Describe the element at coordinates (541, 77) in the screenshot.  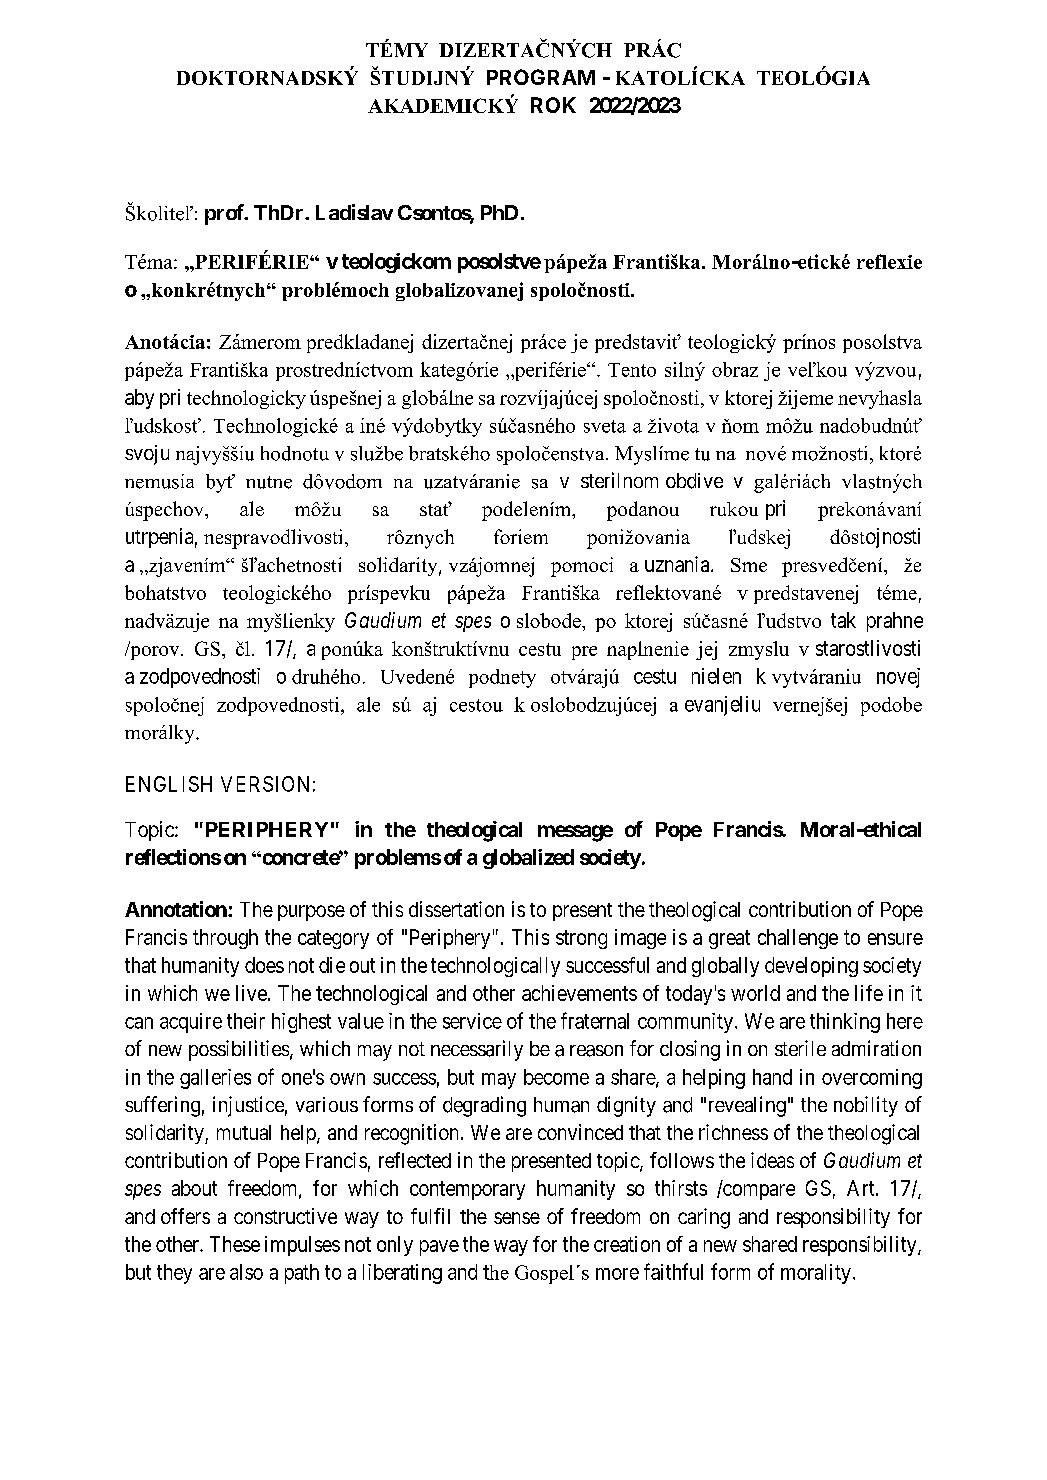
I see `PROGRAM` at that location.
